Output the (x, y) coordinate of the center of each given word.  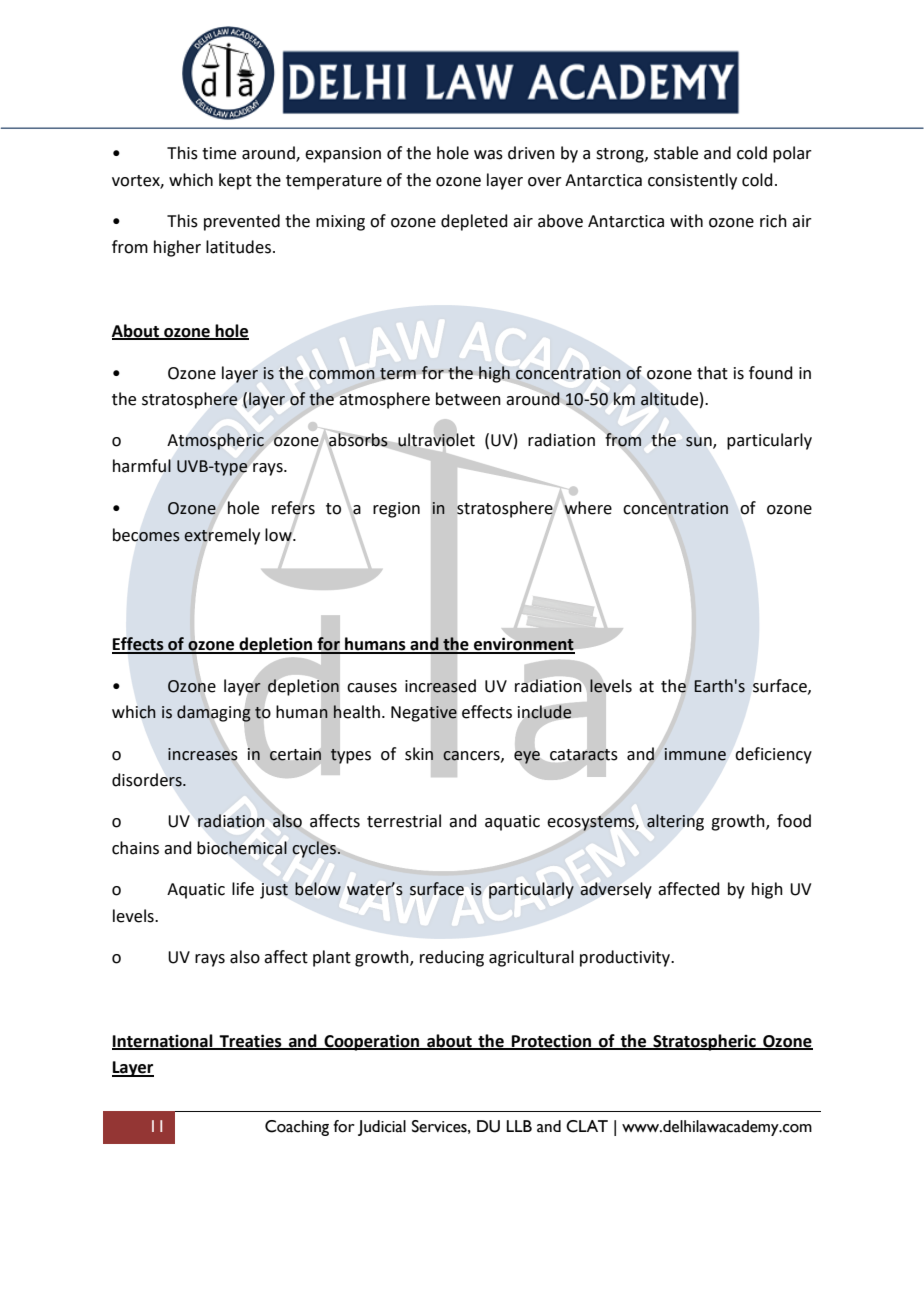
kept (235, 181)
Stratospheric (704, 1042)
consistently (692, 181)
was (488, 155)
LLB (519, 1126)
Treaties (250, 1041)
